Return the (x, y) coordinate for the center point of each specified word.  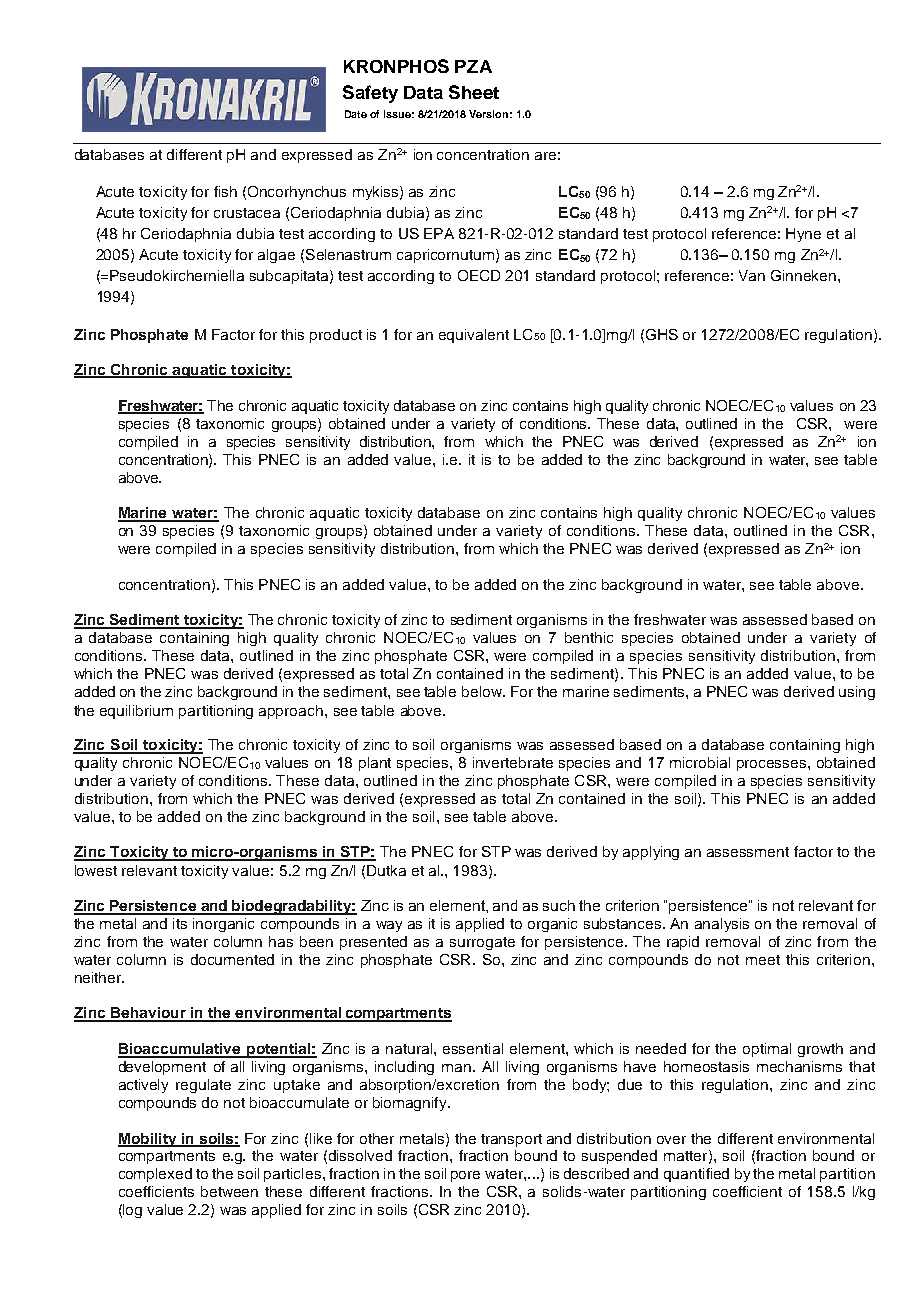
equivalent (474, 336)
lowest (96, 870)
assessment (748, 852)
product (336, 336)
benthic (589, 637)
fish (225, 191)
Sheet (474, 92)
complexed (155, 1175)
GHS (662, 334)
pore (465, 1176)
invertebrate (513, 762)
